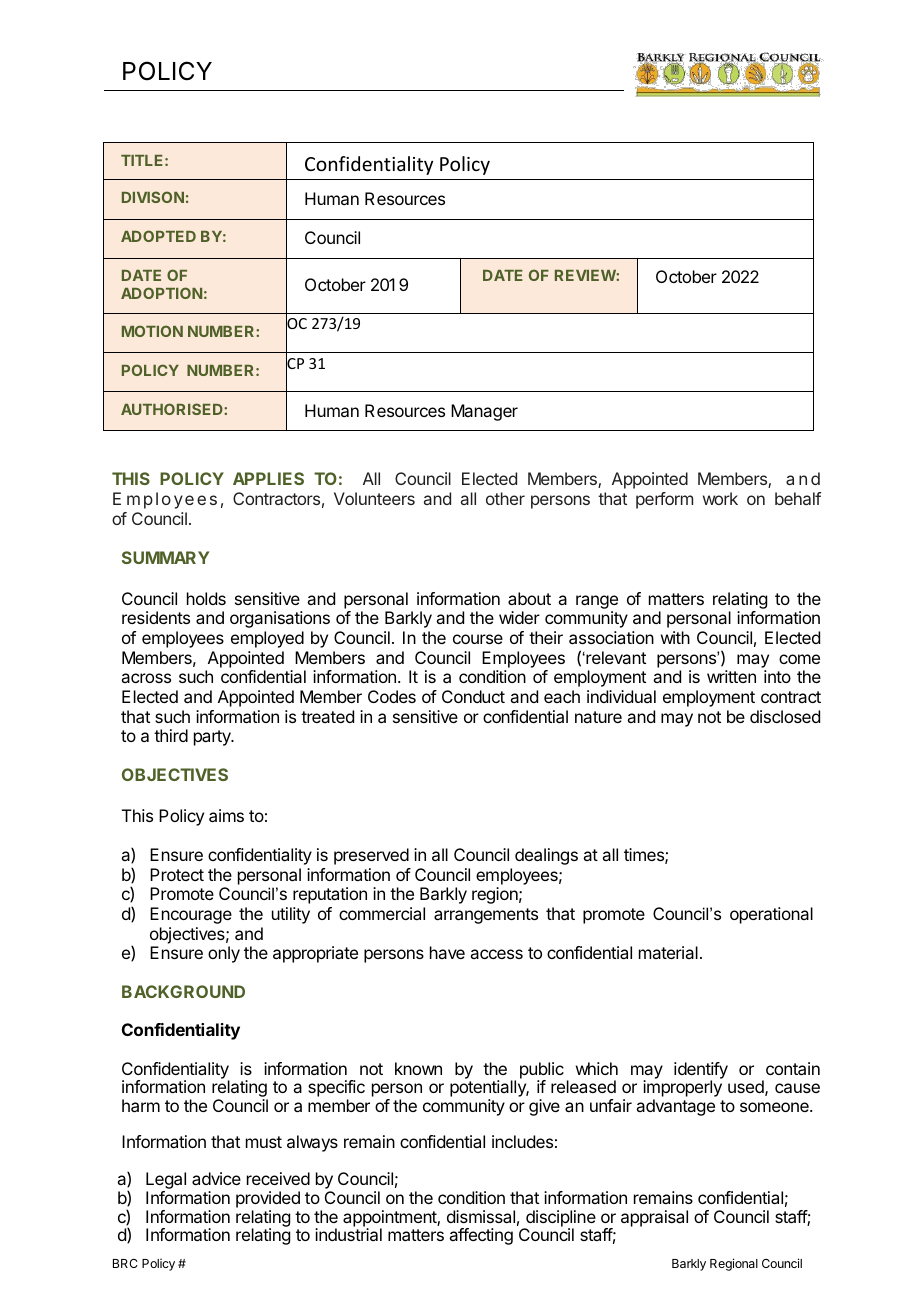 This screenshot has width=924, height=1309. I want to click on advice, so click(216, 1178).
